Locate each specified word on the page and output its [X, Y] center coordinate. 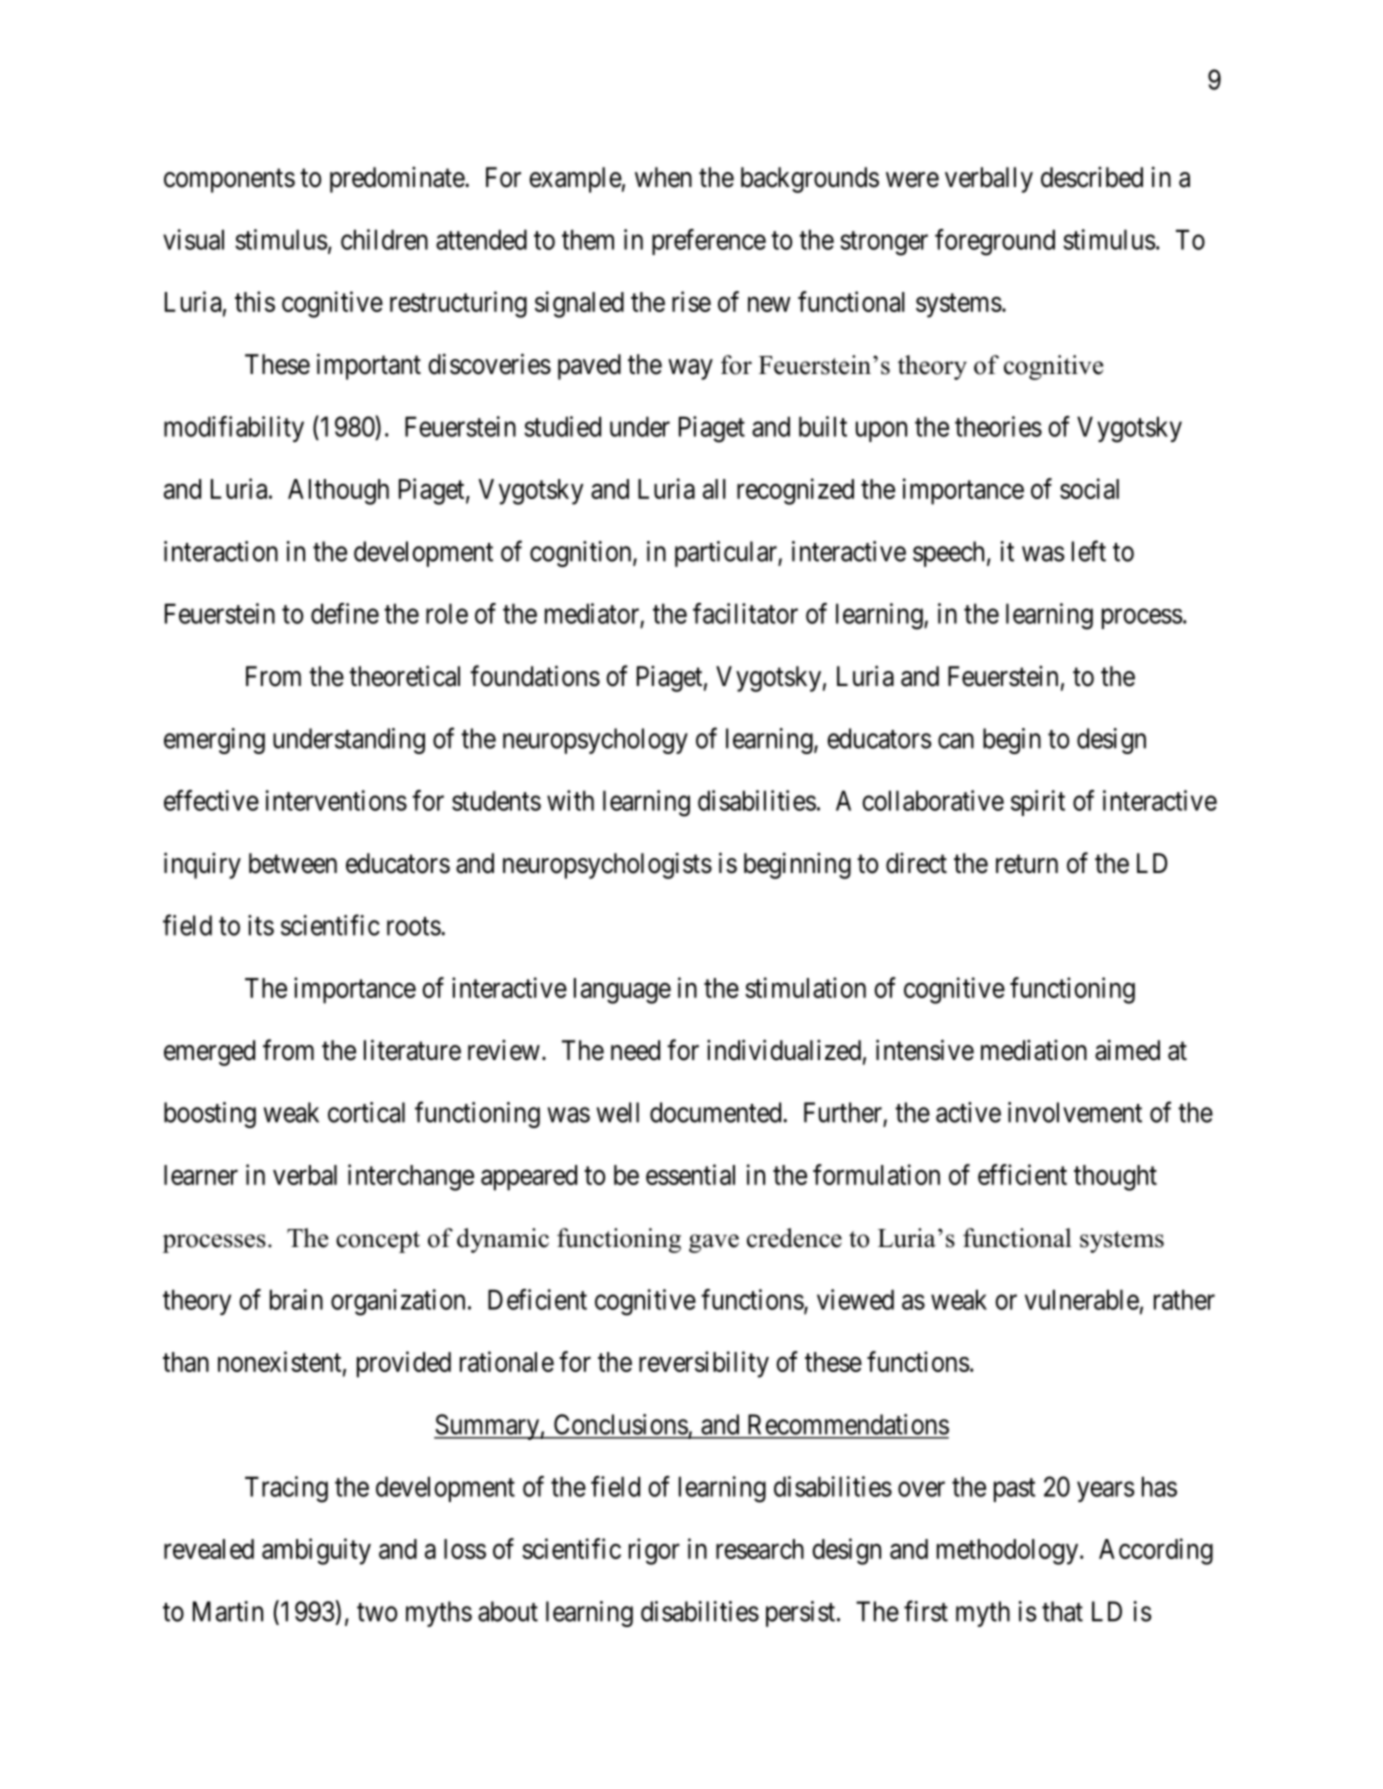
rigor [654, 1551]
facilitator [745, 613]
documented [717, 1112]
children [384, 239]
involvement [1075, 1112]
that [1062, 1611]
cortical [366, 1112]
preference [709, 242]
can [956, 741]
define [345, 613]
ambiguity [316, 1551]
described [1092, 177]
